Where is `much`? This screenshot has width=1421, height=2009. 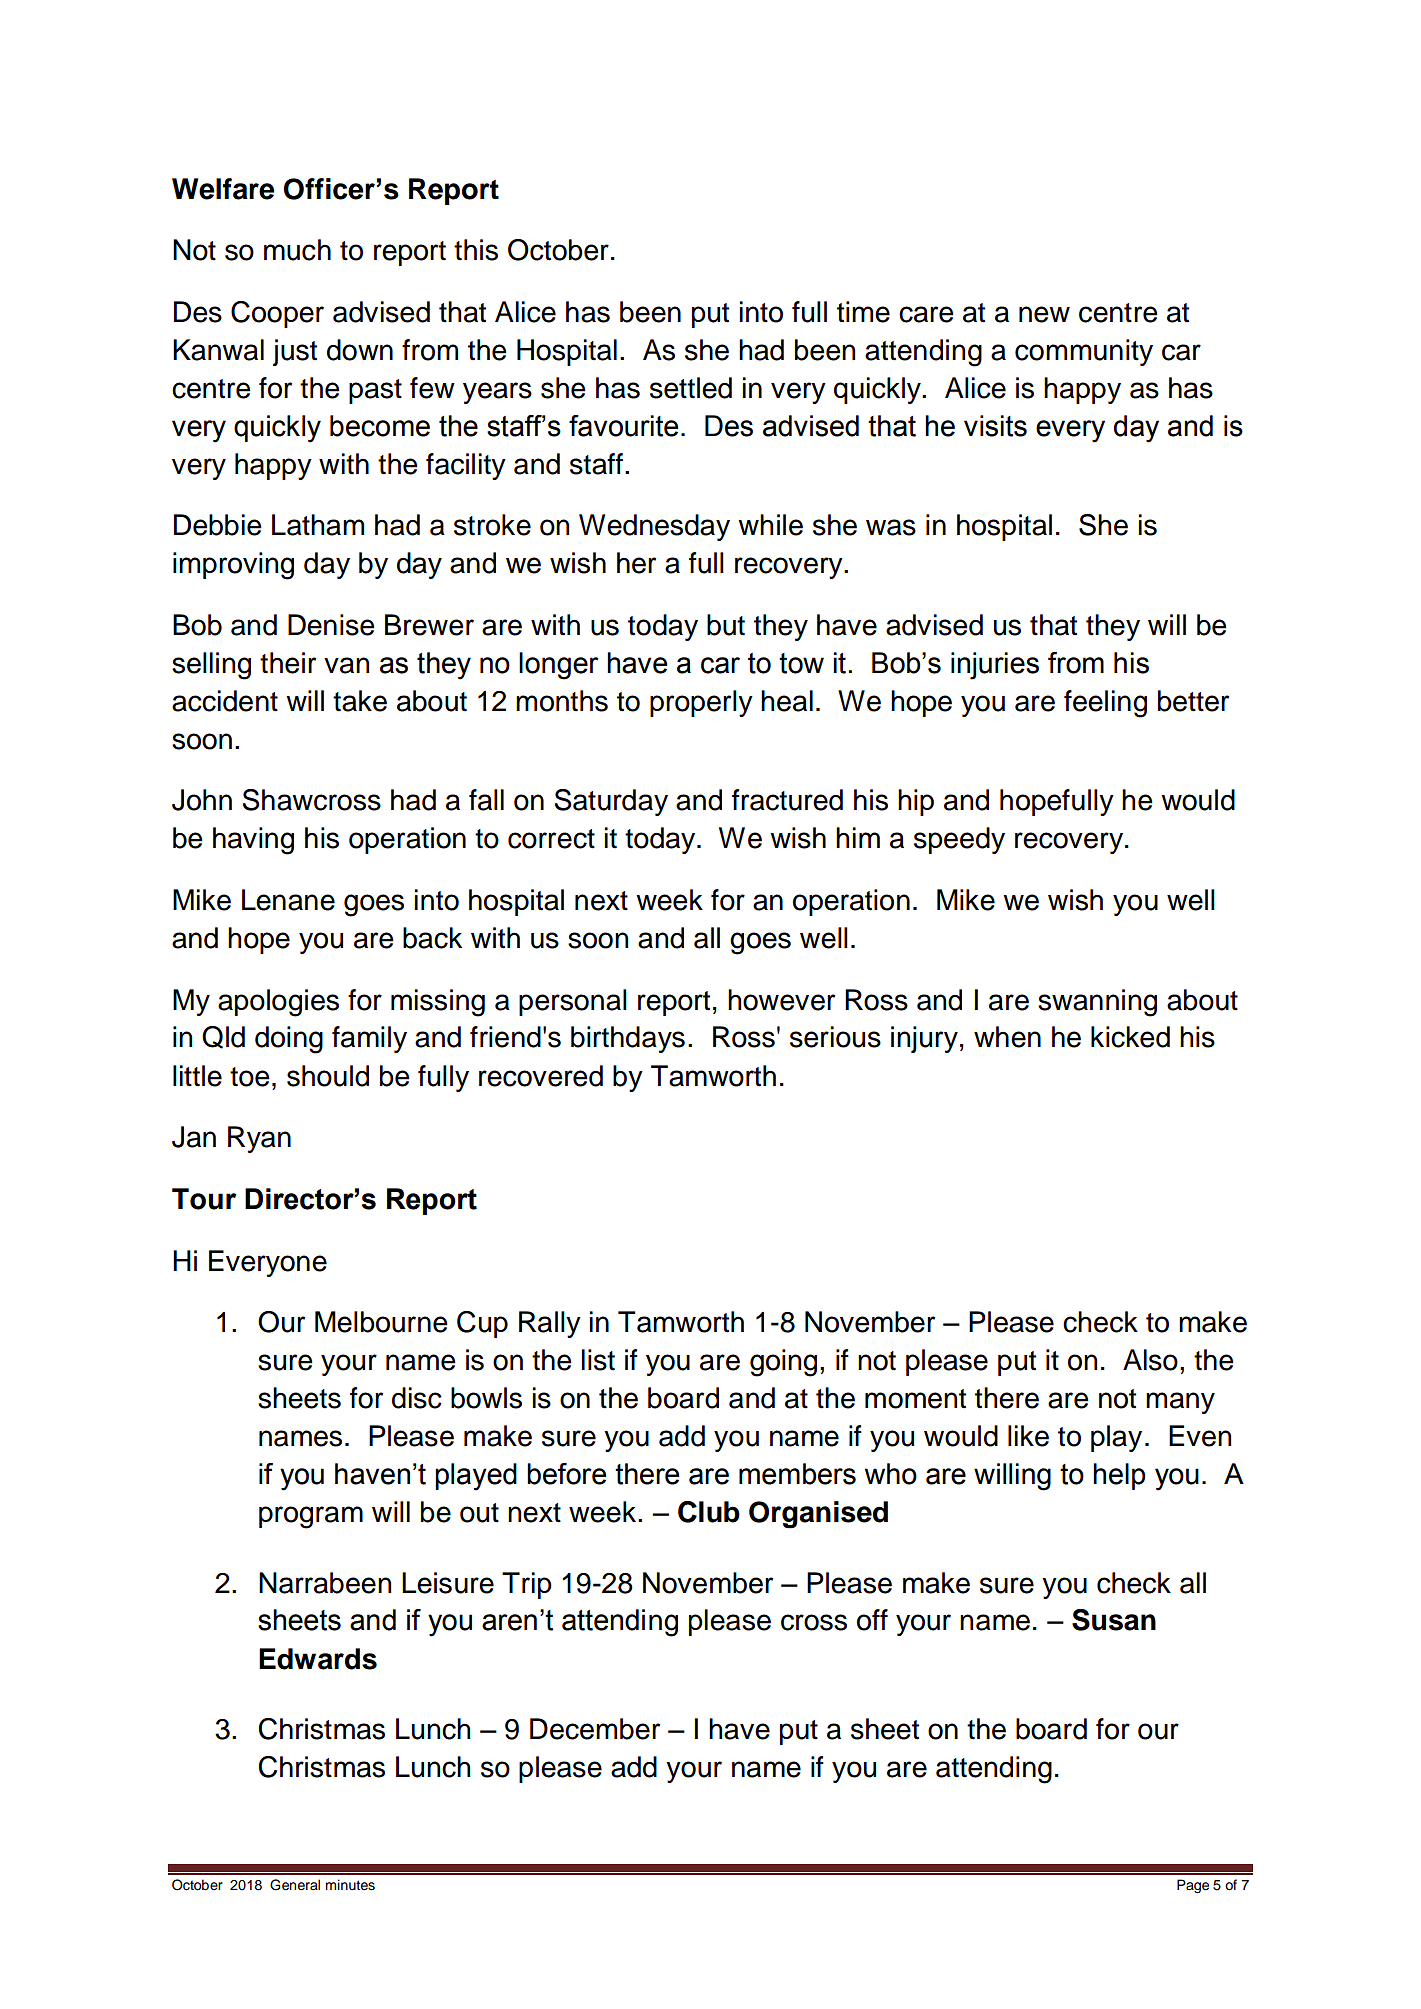 much is located at coordinates (297, 250).
